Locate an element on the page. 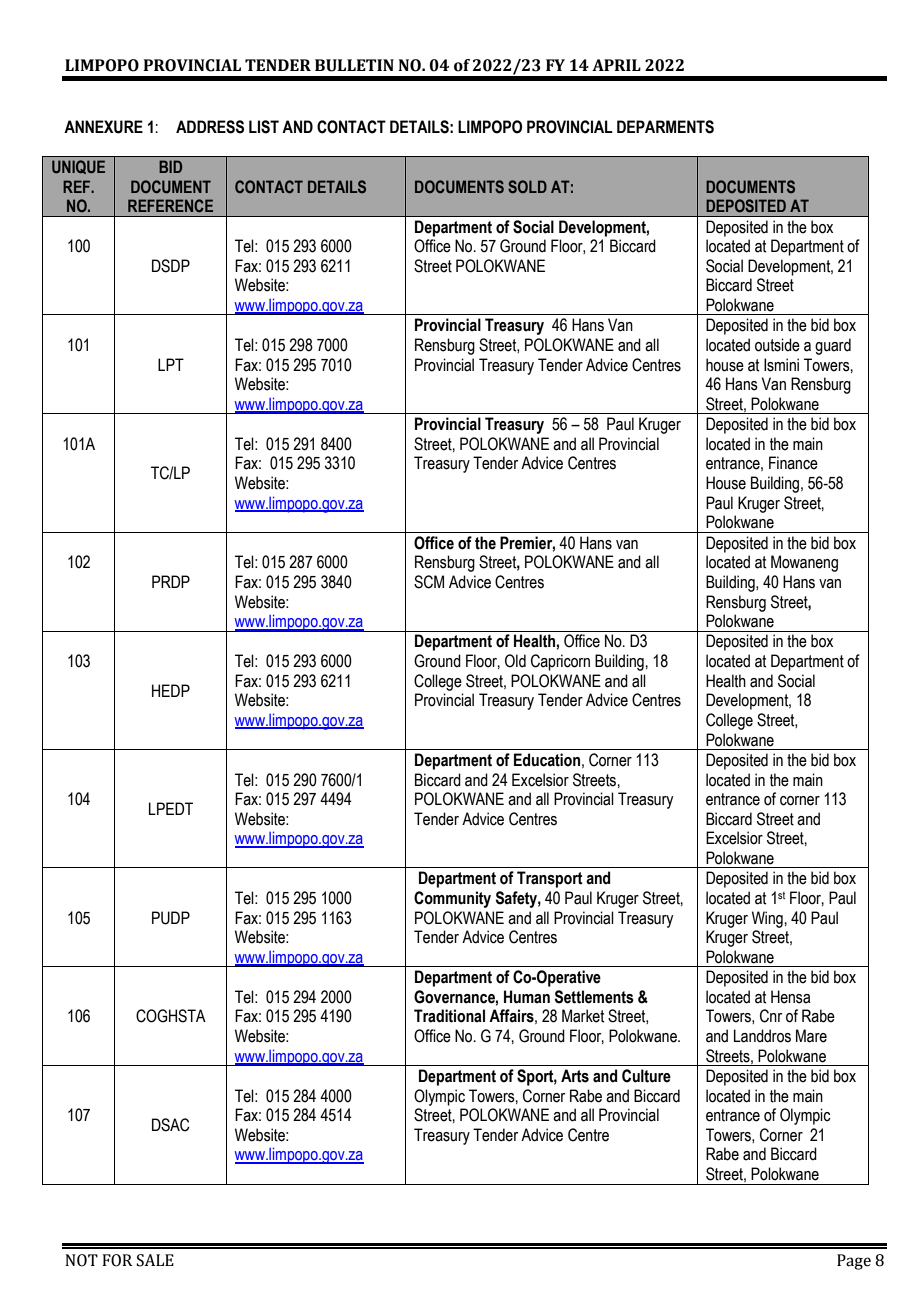 The height and width of the image is (1308, 924). SALE is located at coordinates (155, 1260).
